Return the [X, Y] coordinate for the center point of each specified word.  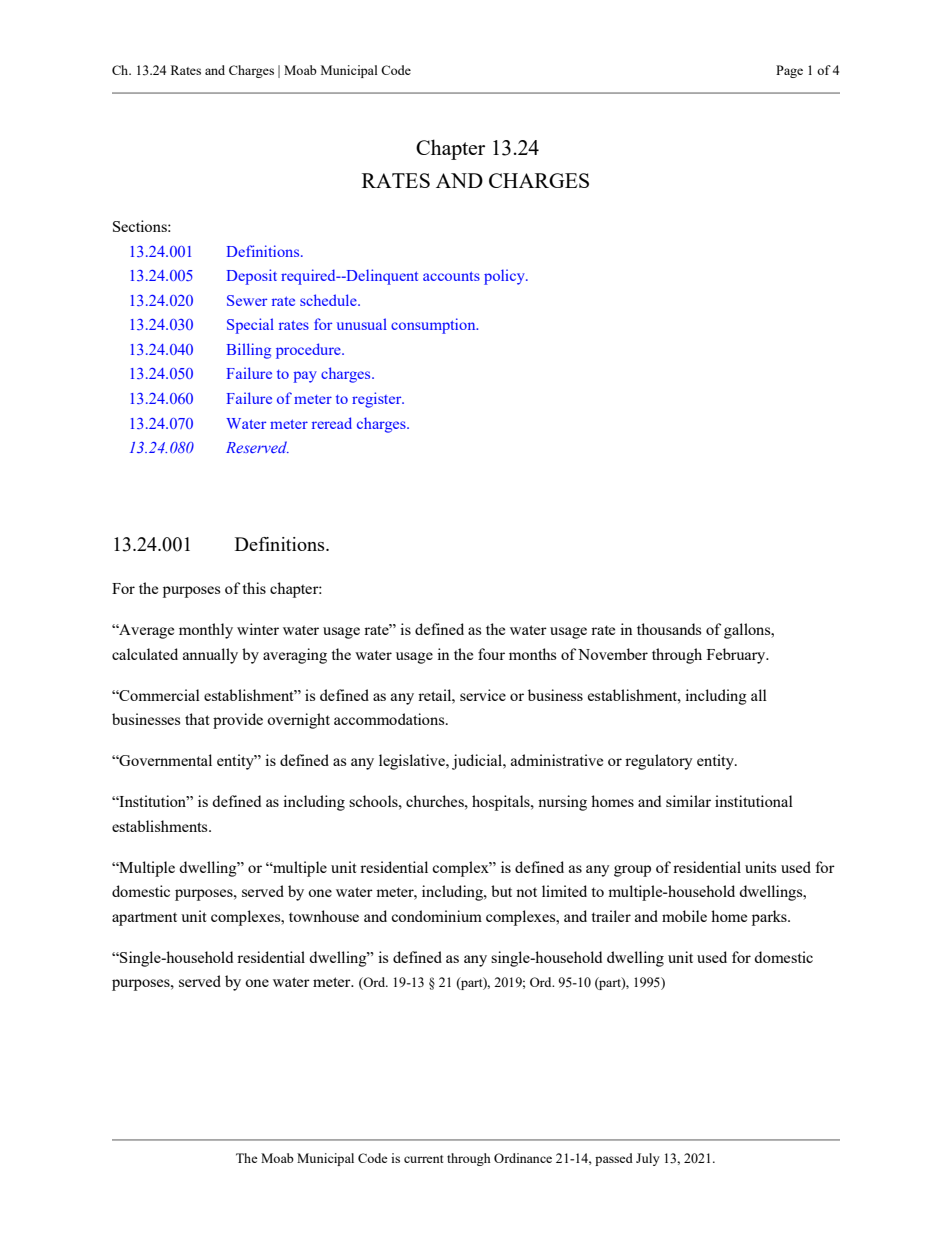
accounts [451, 276]
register [378, 400]
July [648, 1159]
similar [688, 801]
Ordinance [523, 1158]
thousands [669, 629]
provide [238, 721]
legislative [413, 762]
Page [789, 71]
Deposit [252, 277]
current [423, 1159]
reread [332, 423]
